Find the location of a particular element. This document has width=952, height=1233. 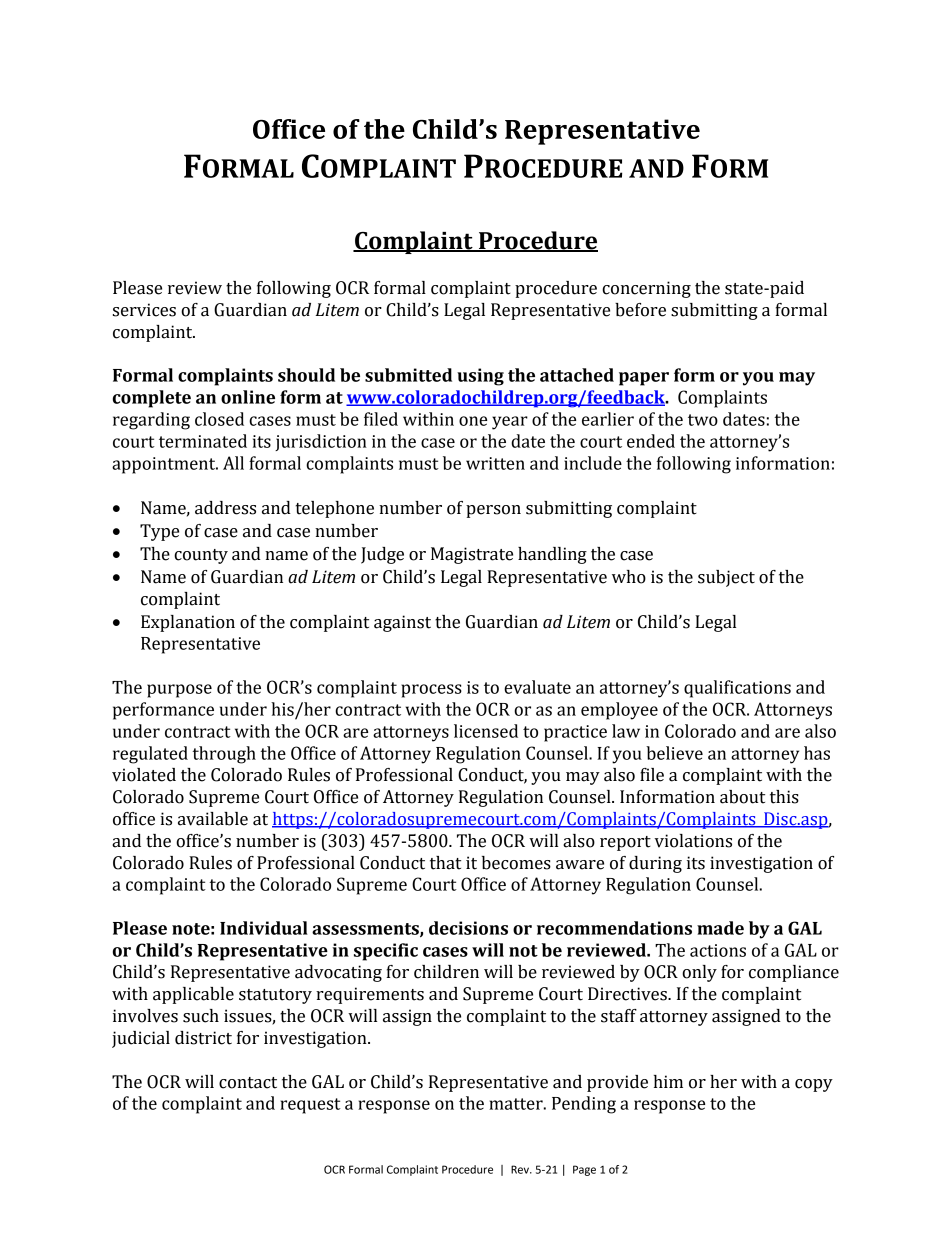

using is located at coordinates (480, 377).
